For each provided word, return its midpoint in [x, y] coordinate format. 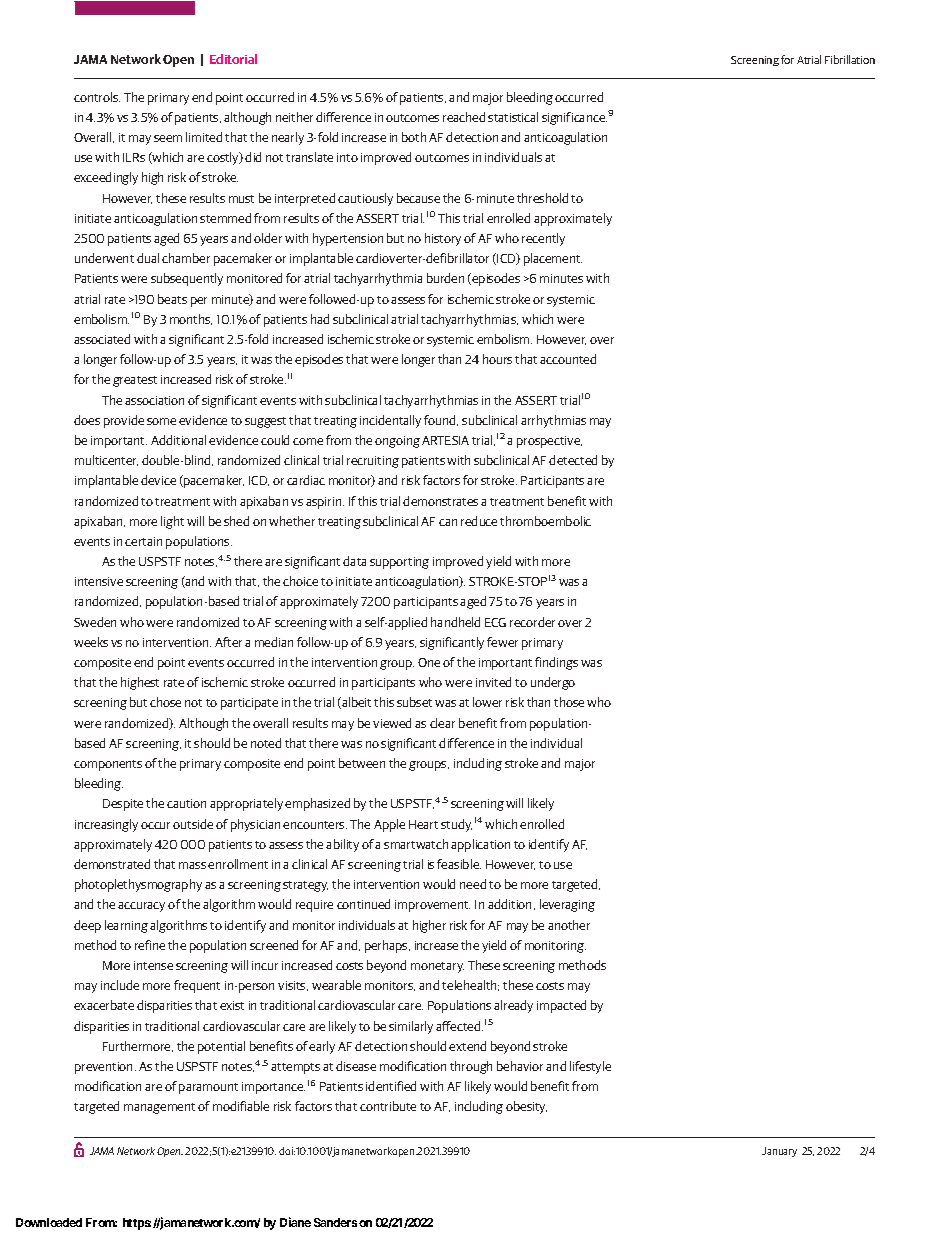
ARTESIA [445, 440]
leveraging [567, 905]
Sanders [335, 1222]
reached [464, 117]
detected [573, 460]
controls [97, 97]
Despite [123, 805]
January [779, 1152]
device [158, 480]
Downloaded [49, 1222]
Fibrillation [850, 59]
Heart [423, 824]
